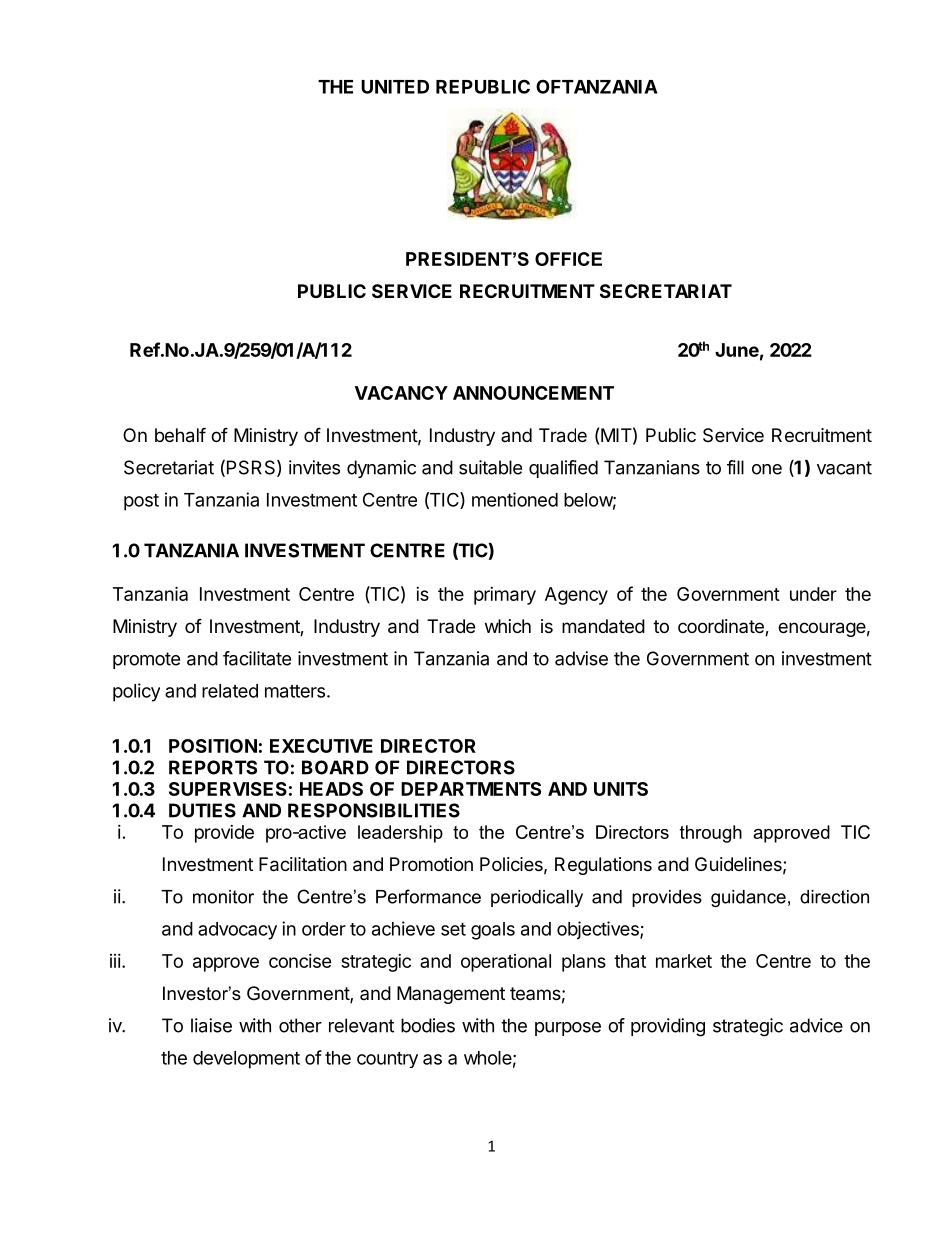  What do you see at coordinates (735, 467) in the page?
I see `fill` at bounding box center [735, 467].
